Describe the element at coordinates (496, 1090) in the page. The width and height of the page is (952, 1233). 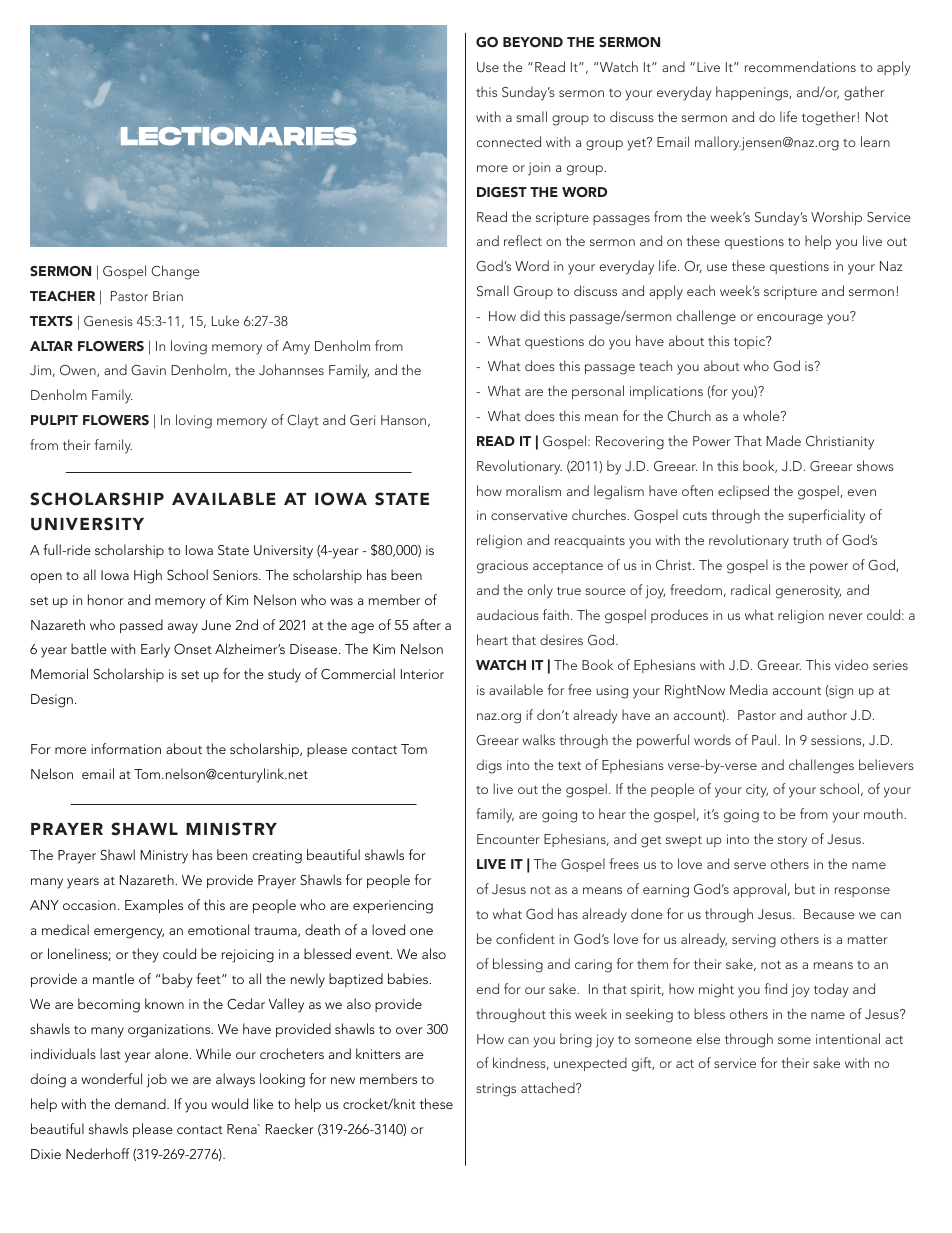
I see `strings` at that location.
